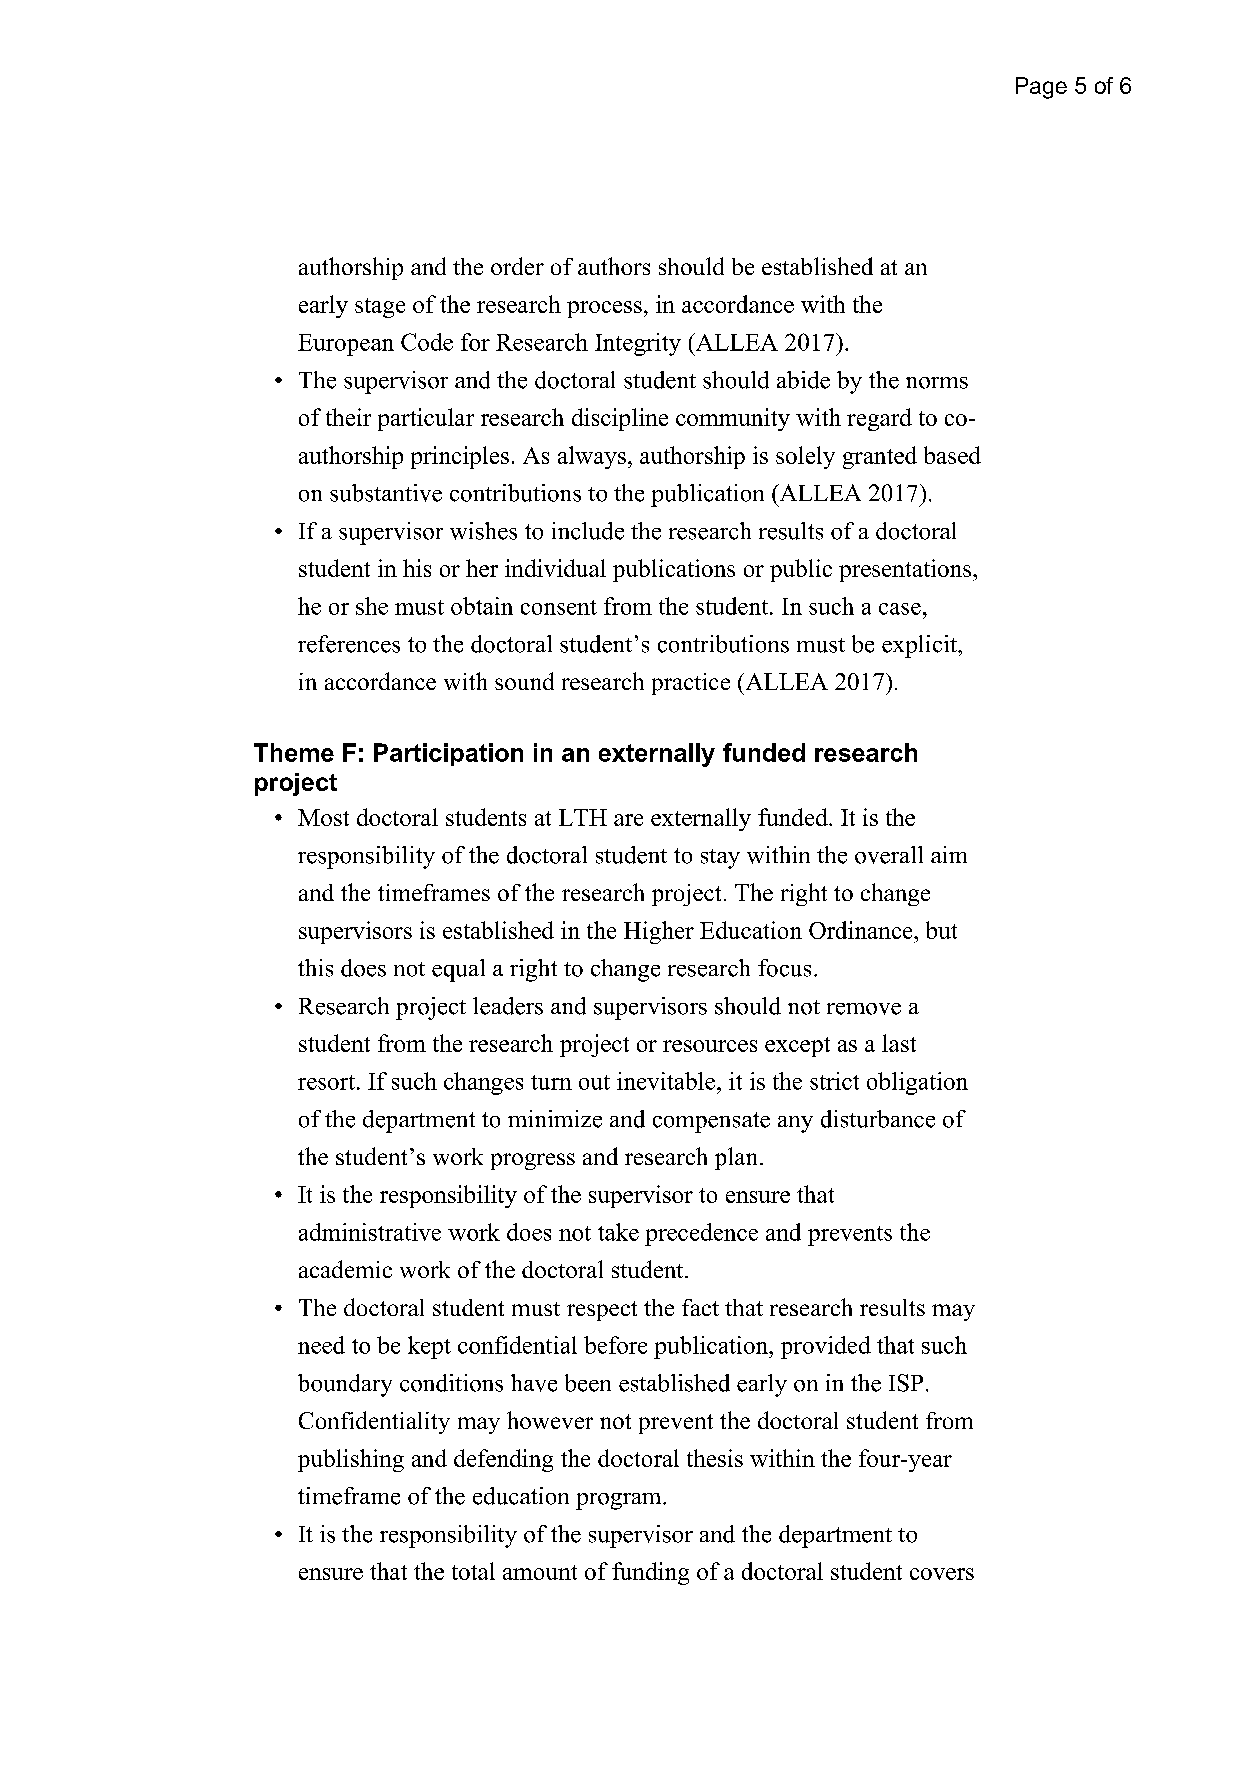 The width and height of the document is (1250, 1770). Describe the element at coordinates (691, 684) in the document. I see `practice` at that location.
